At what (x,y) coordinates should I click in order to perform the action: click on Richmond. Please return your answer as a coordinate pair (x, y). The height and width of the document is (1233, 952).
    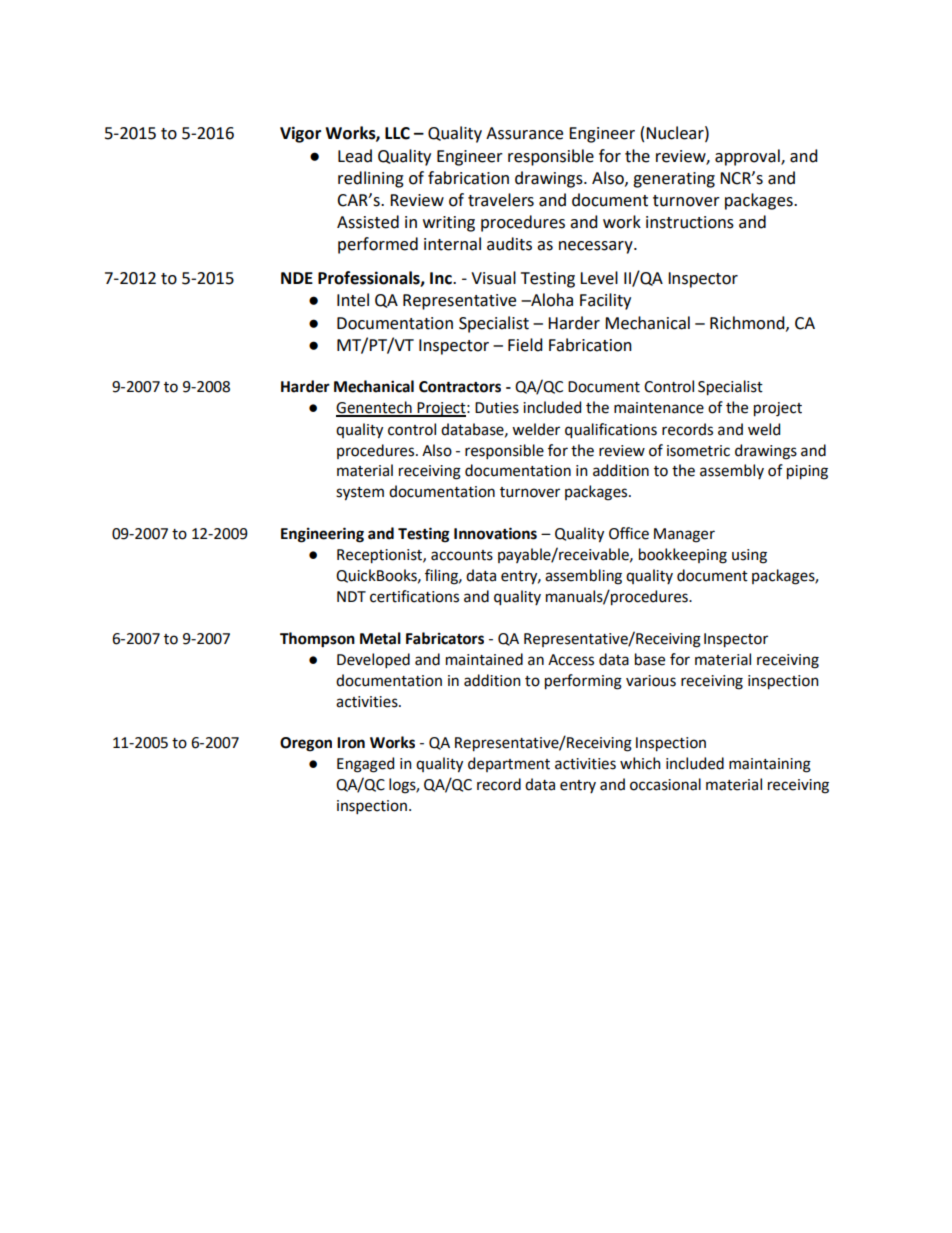
    Looking at the image, I should click on (748, 323).
